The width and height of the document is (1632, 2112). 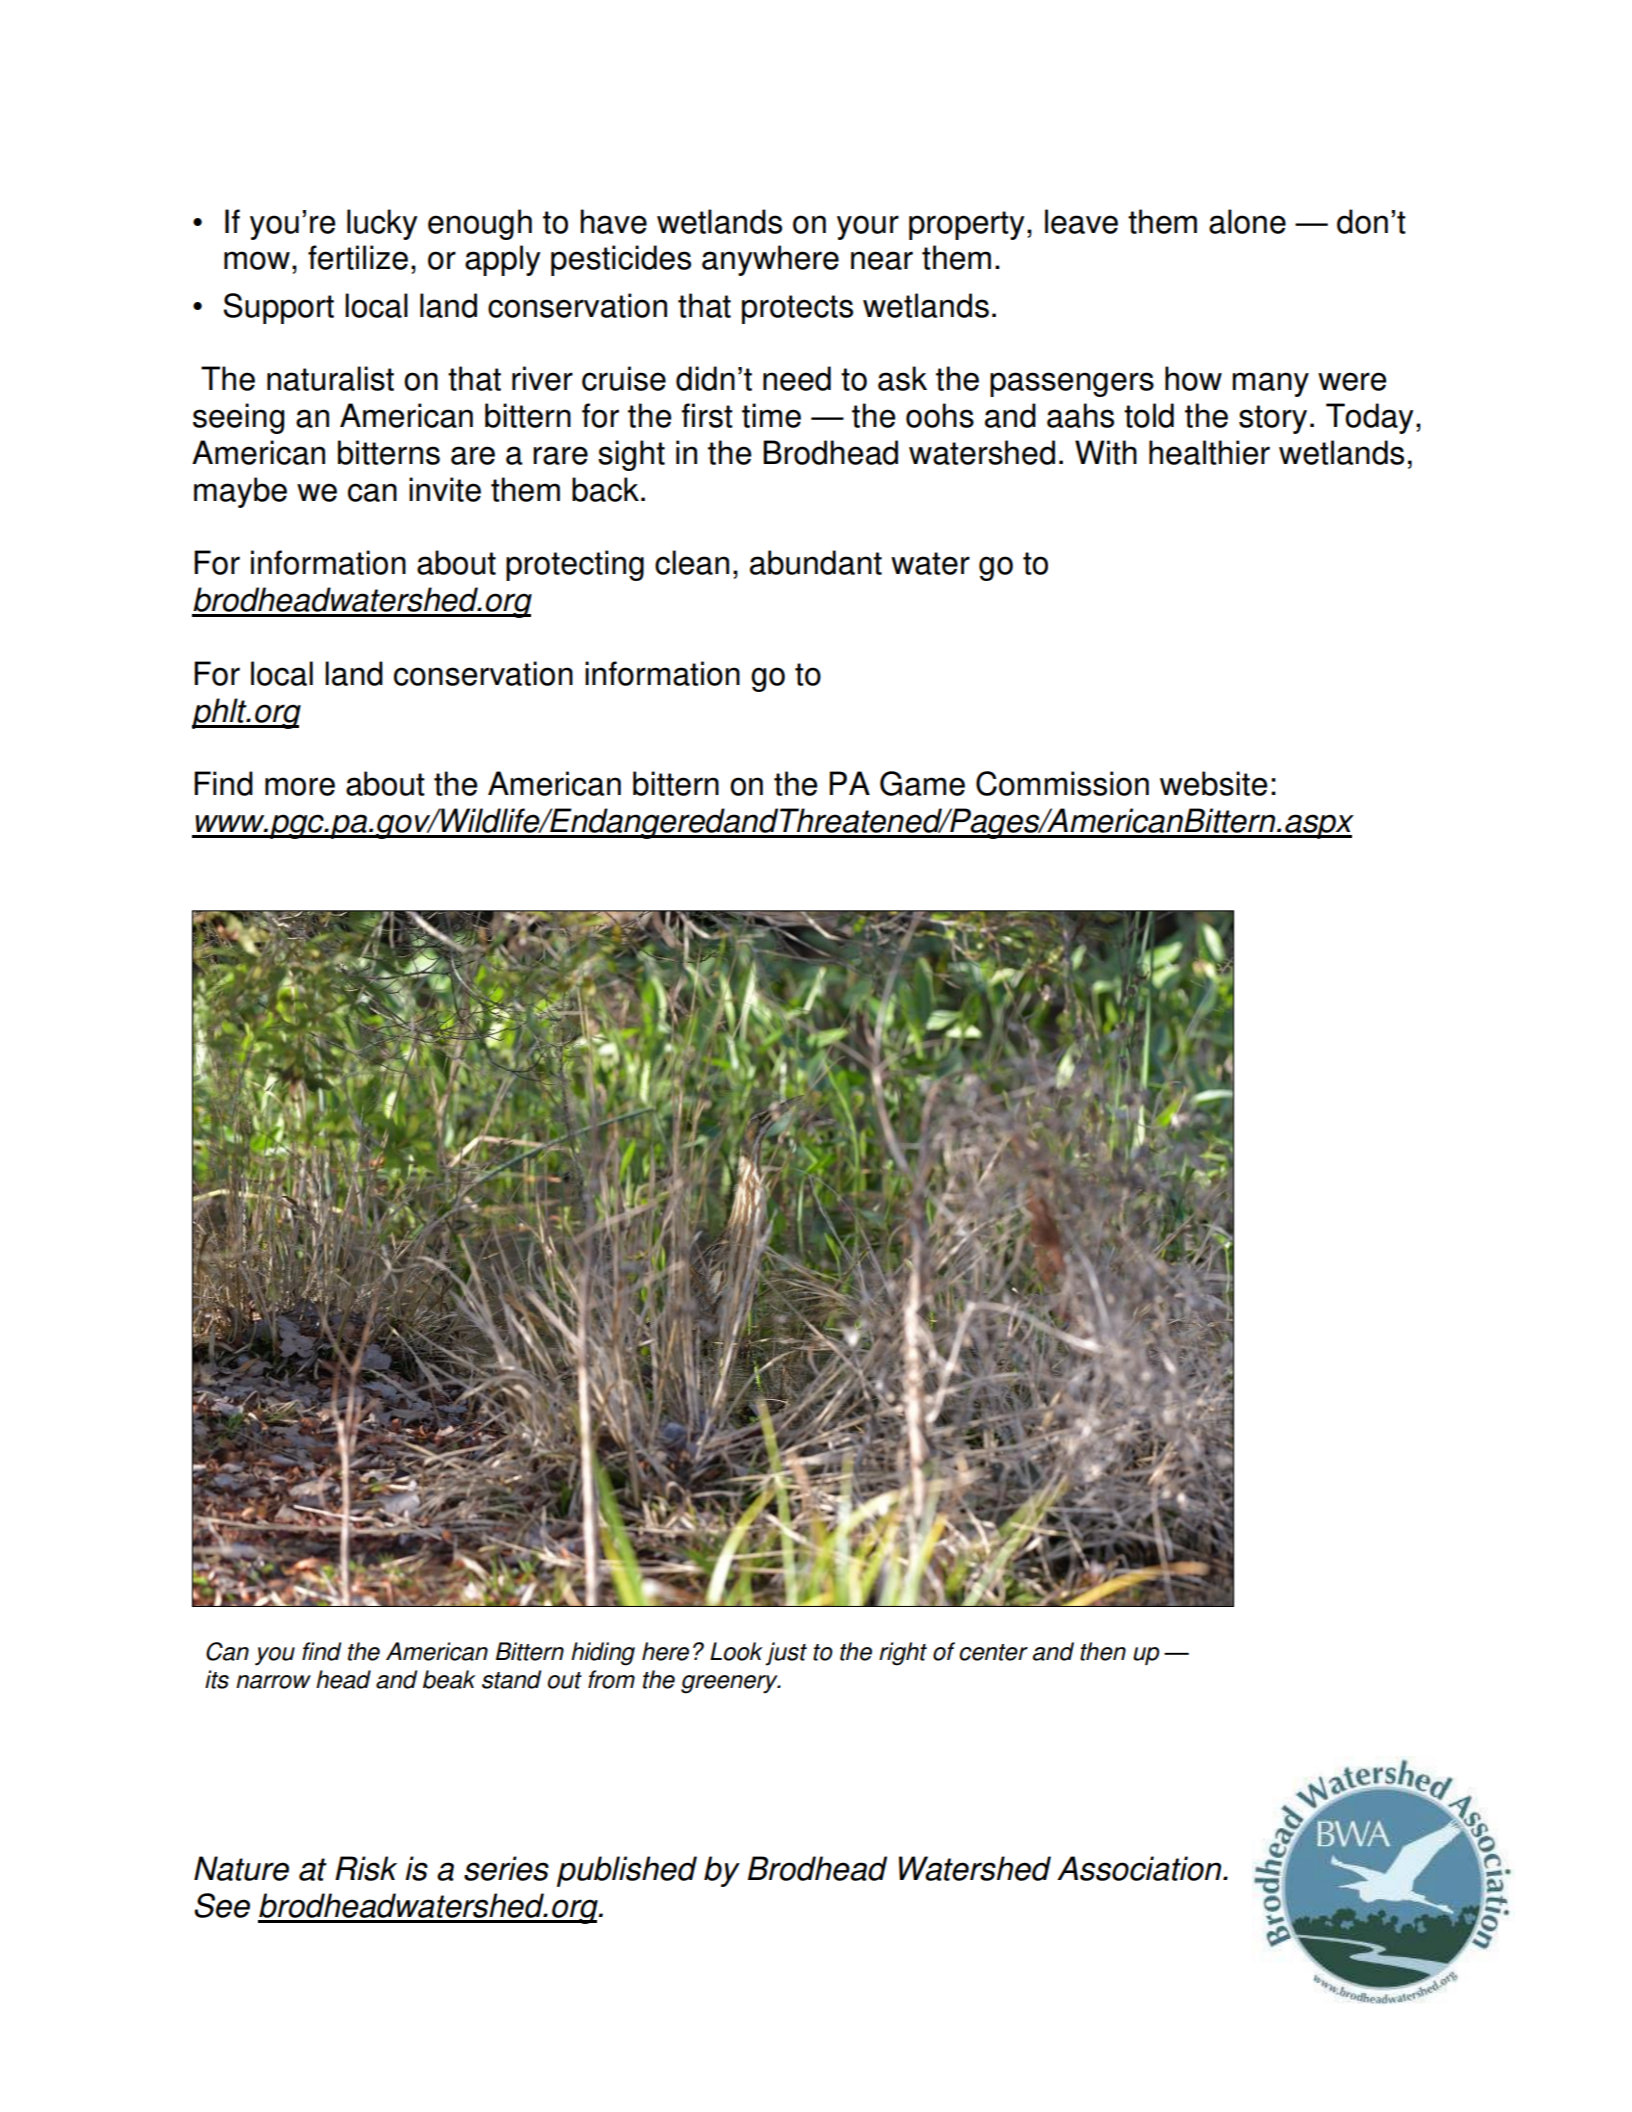 What do you see at coordinates (300, 786) in the document?
I see `more` at bounding box center [300, 786].
